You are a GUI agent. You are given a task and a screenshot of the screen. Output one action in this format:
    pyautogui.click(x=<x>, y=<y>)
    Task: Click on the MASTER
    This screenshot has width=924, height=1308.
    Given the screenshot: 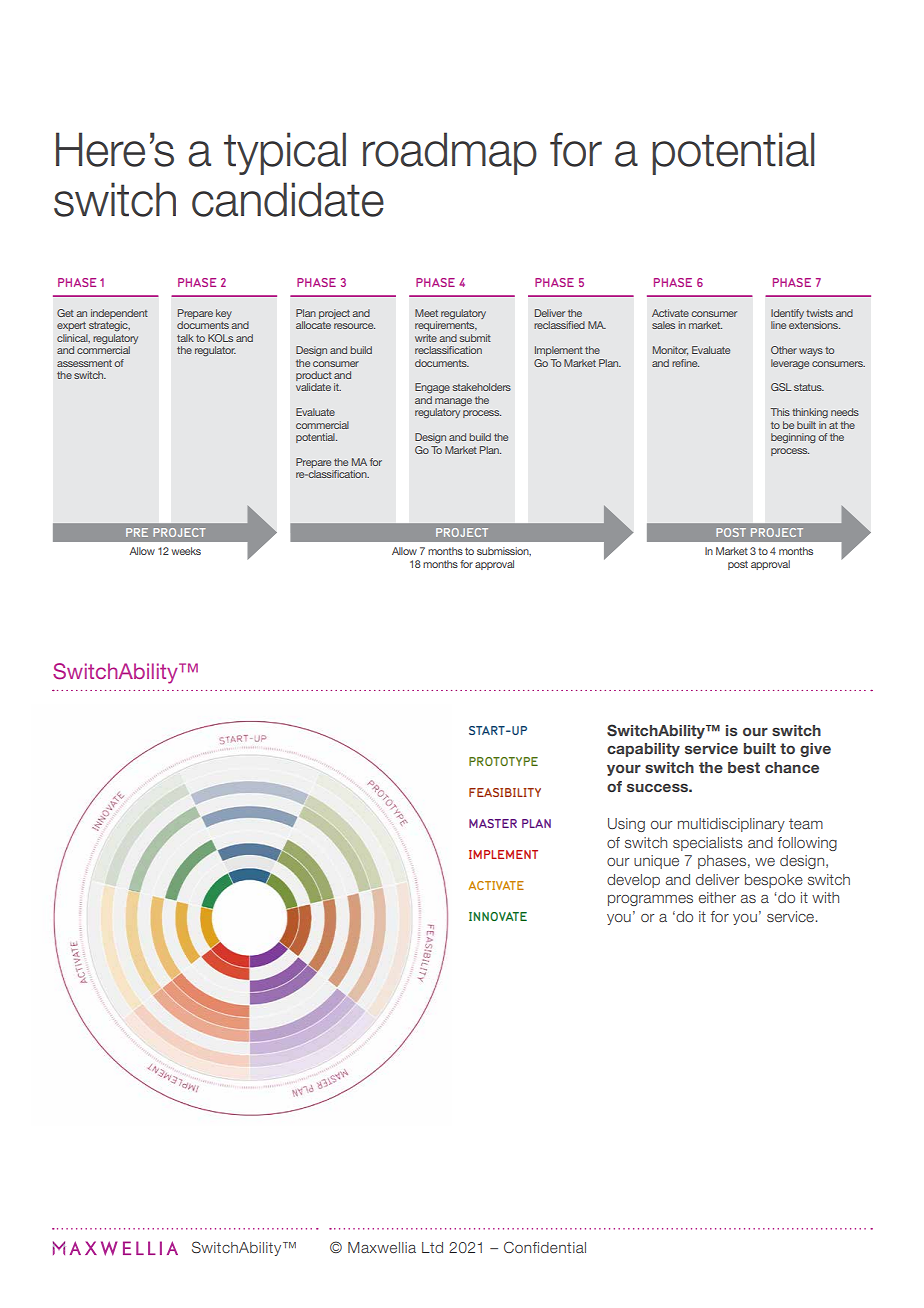 What is the action you would take?
    pyautogui.click(x=493, y=823)
